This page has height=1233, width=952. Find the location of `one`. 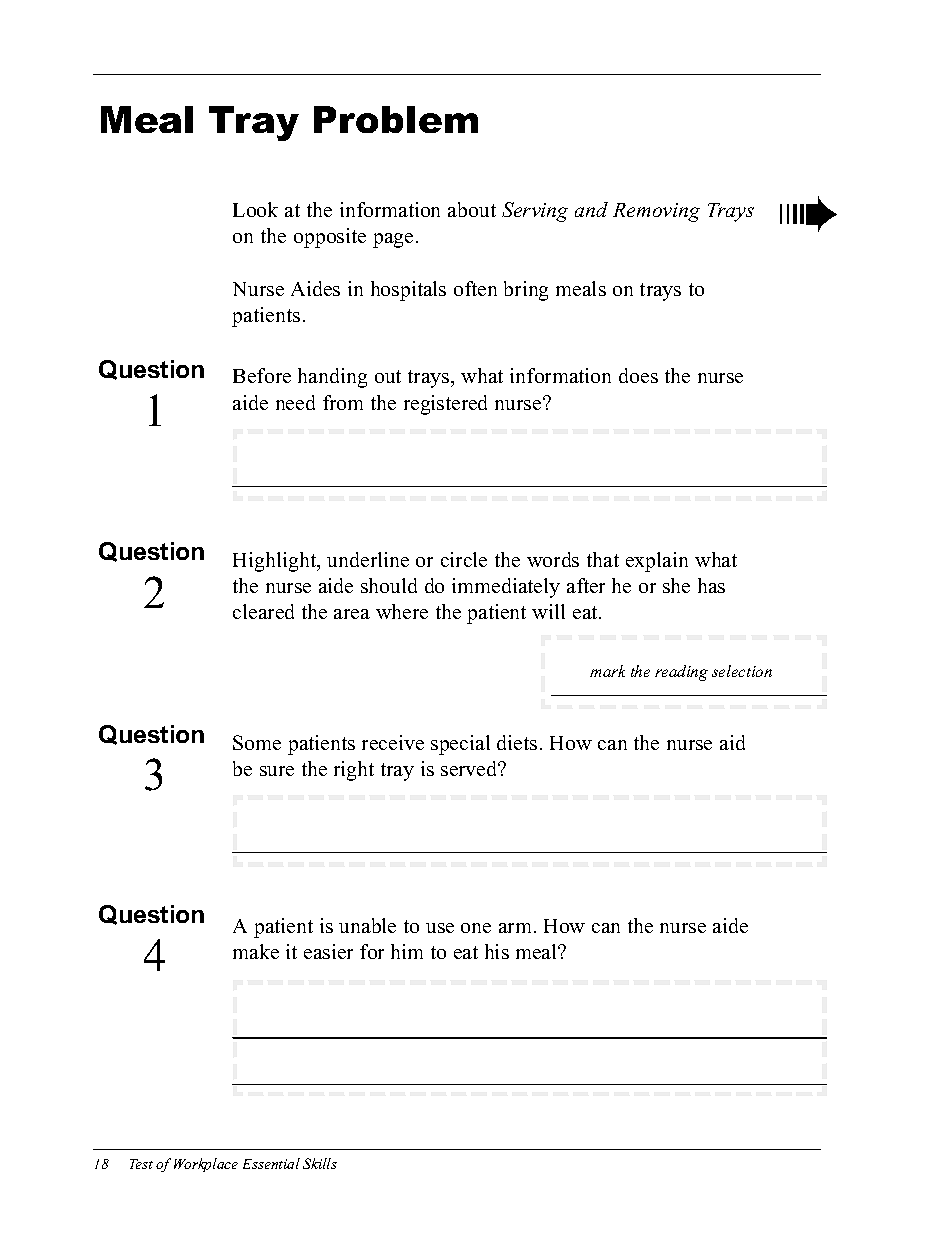

one is located at coordinates (476, 928).
